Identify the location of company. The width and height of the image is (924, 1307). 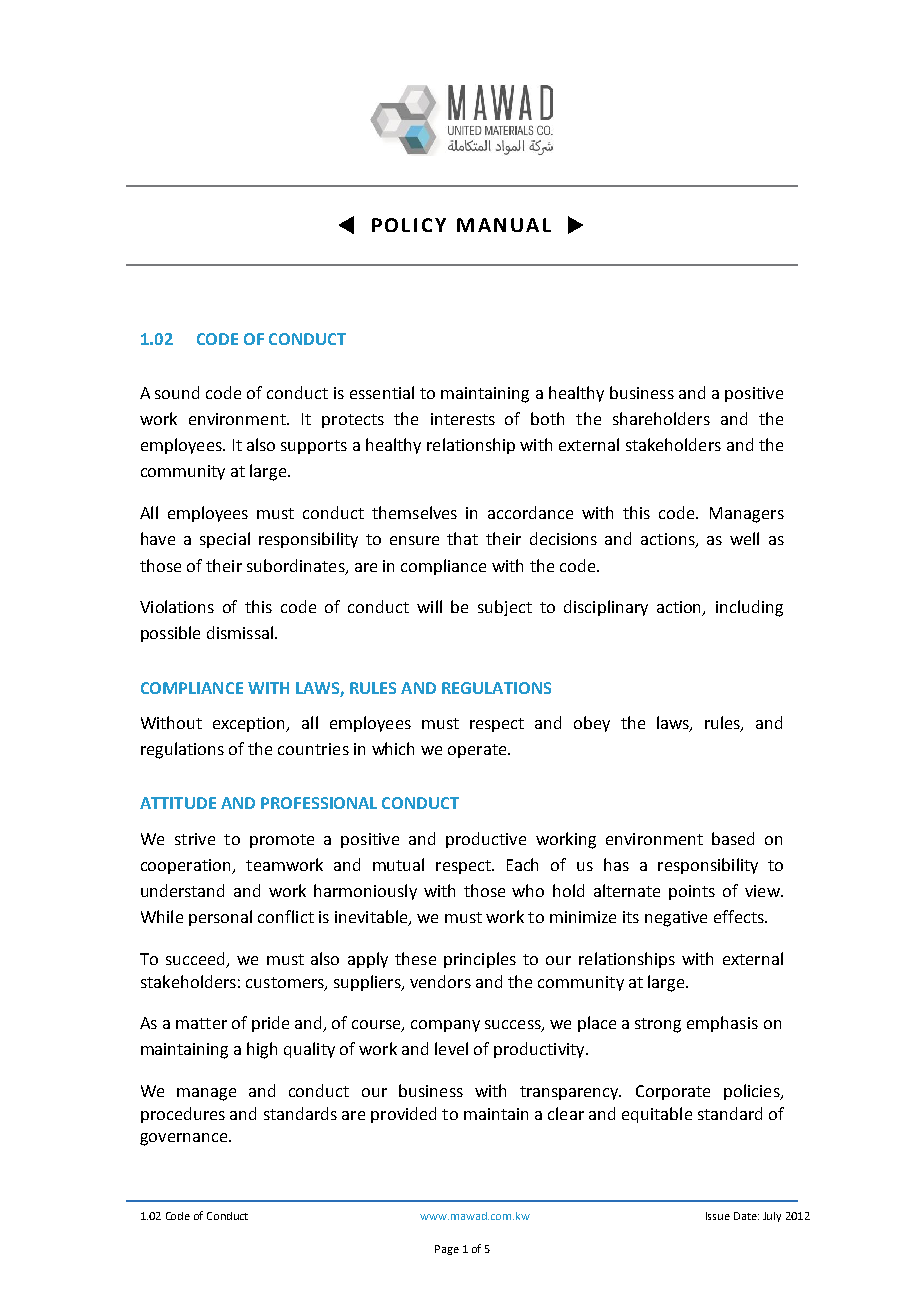
(445, 1026).
